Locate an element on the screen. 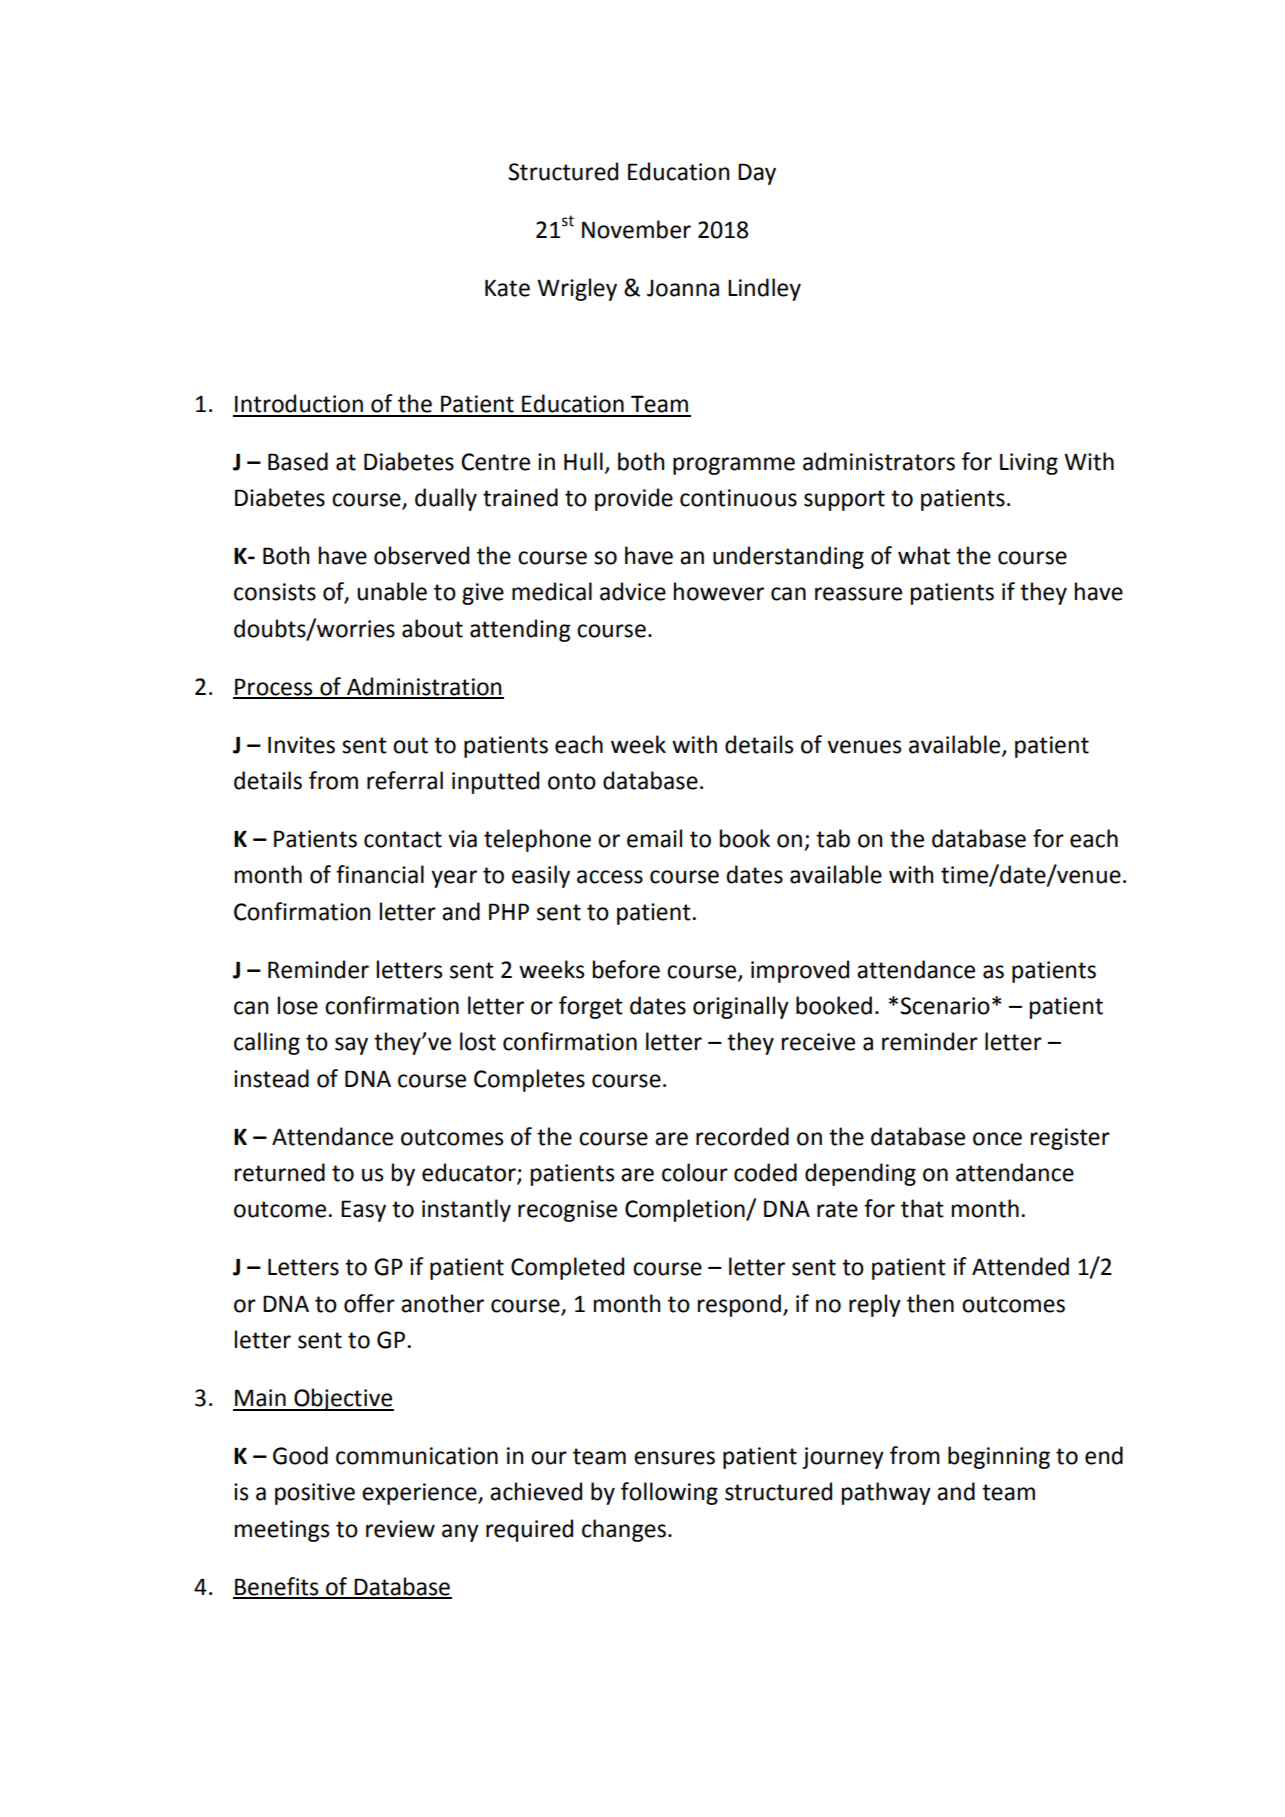 The width and height of the screenshot is (1285, 1817). positive is located at coordinates (315, 1494).
